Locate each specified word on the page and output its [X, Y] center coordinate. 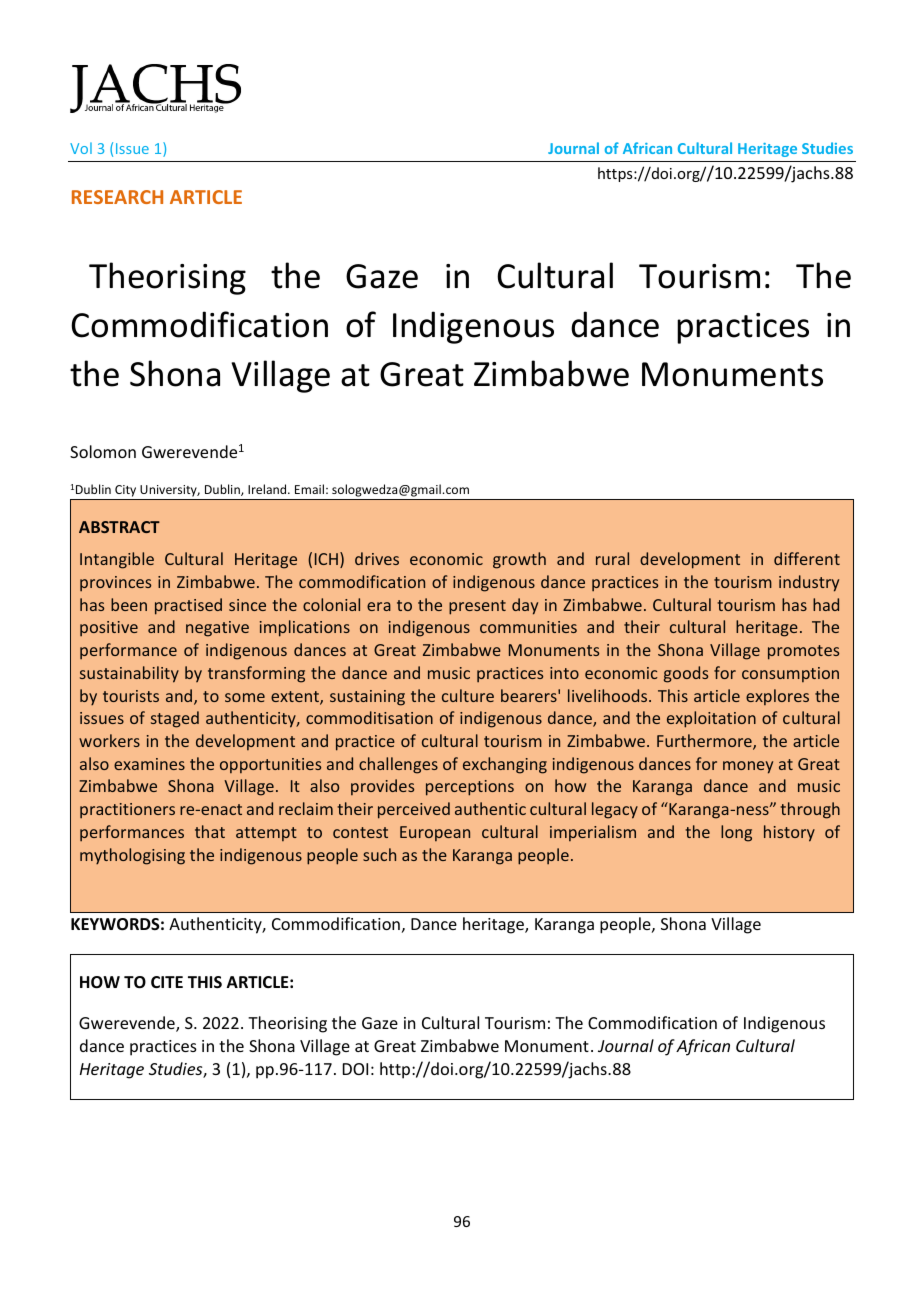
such [379, 854]
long [736, 833]
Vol [81, 148]
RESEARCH [117, 197]
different [807, 558]
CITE [167, 982]
